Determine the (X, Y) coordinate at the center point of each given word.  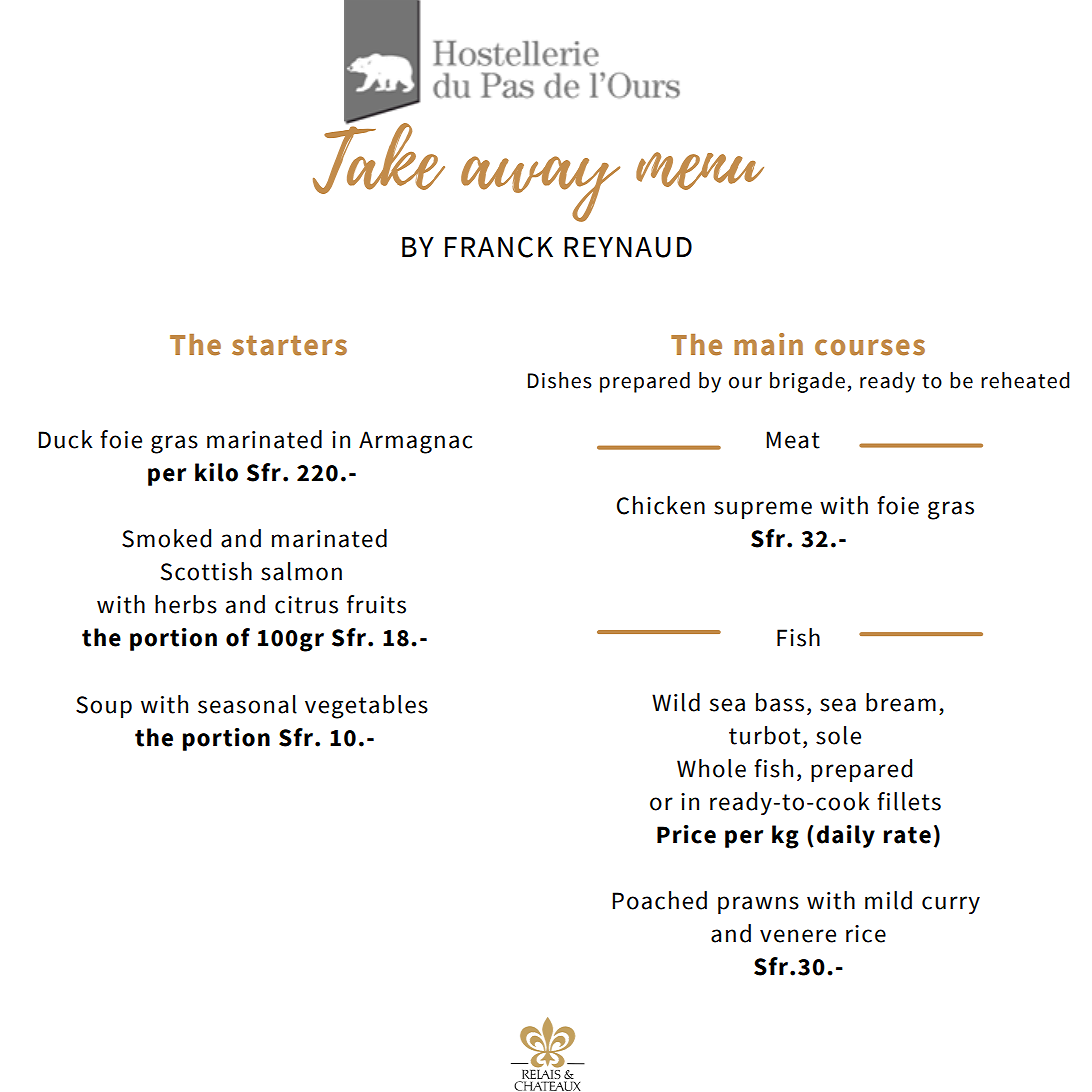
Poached (659, 900)
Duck (65, 439)
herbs (186, 604)
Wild (676, 702)
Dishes (560, 380)
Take (379, 156)
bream (901, 702)
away (540, 189)
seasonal (247, 704)
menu (700, 171)
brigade (807, 382)
